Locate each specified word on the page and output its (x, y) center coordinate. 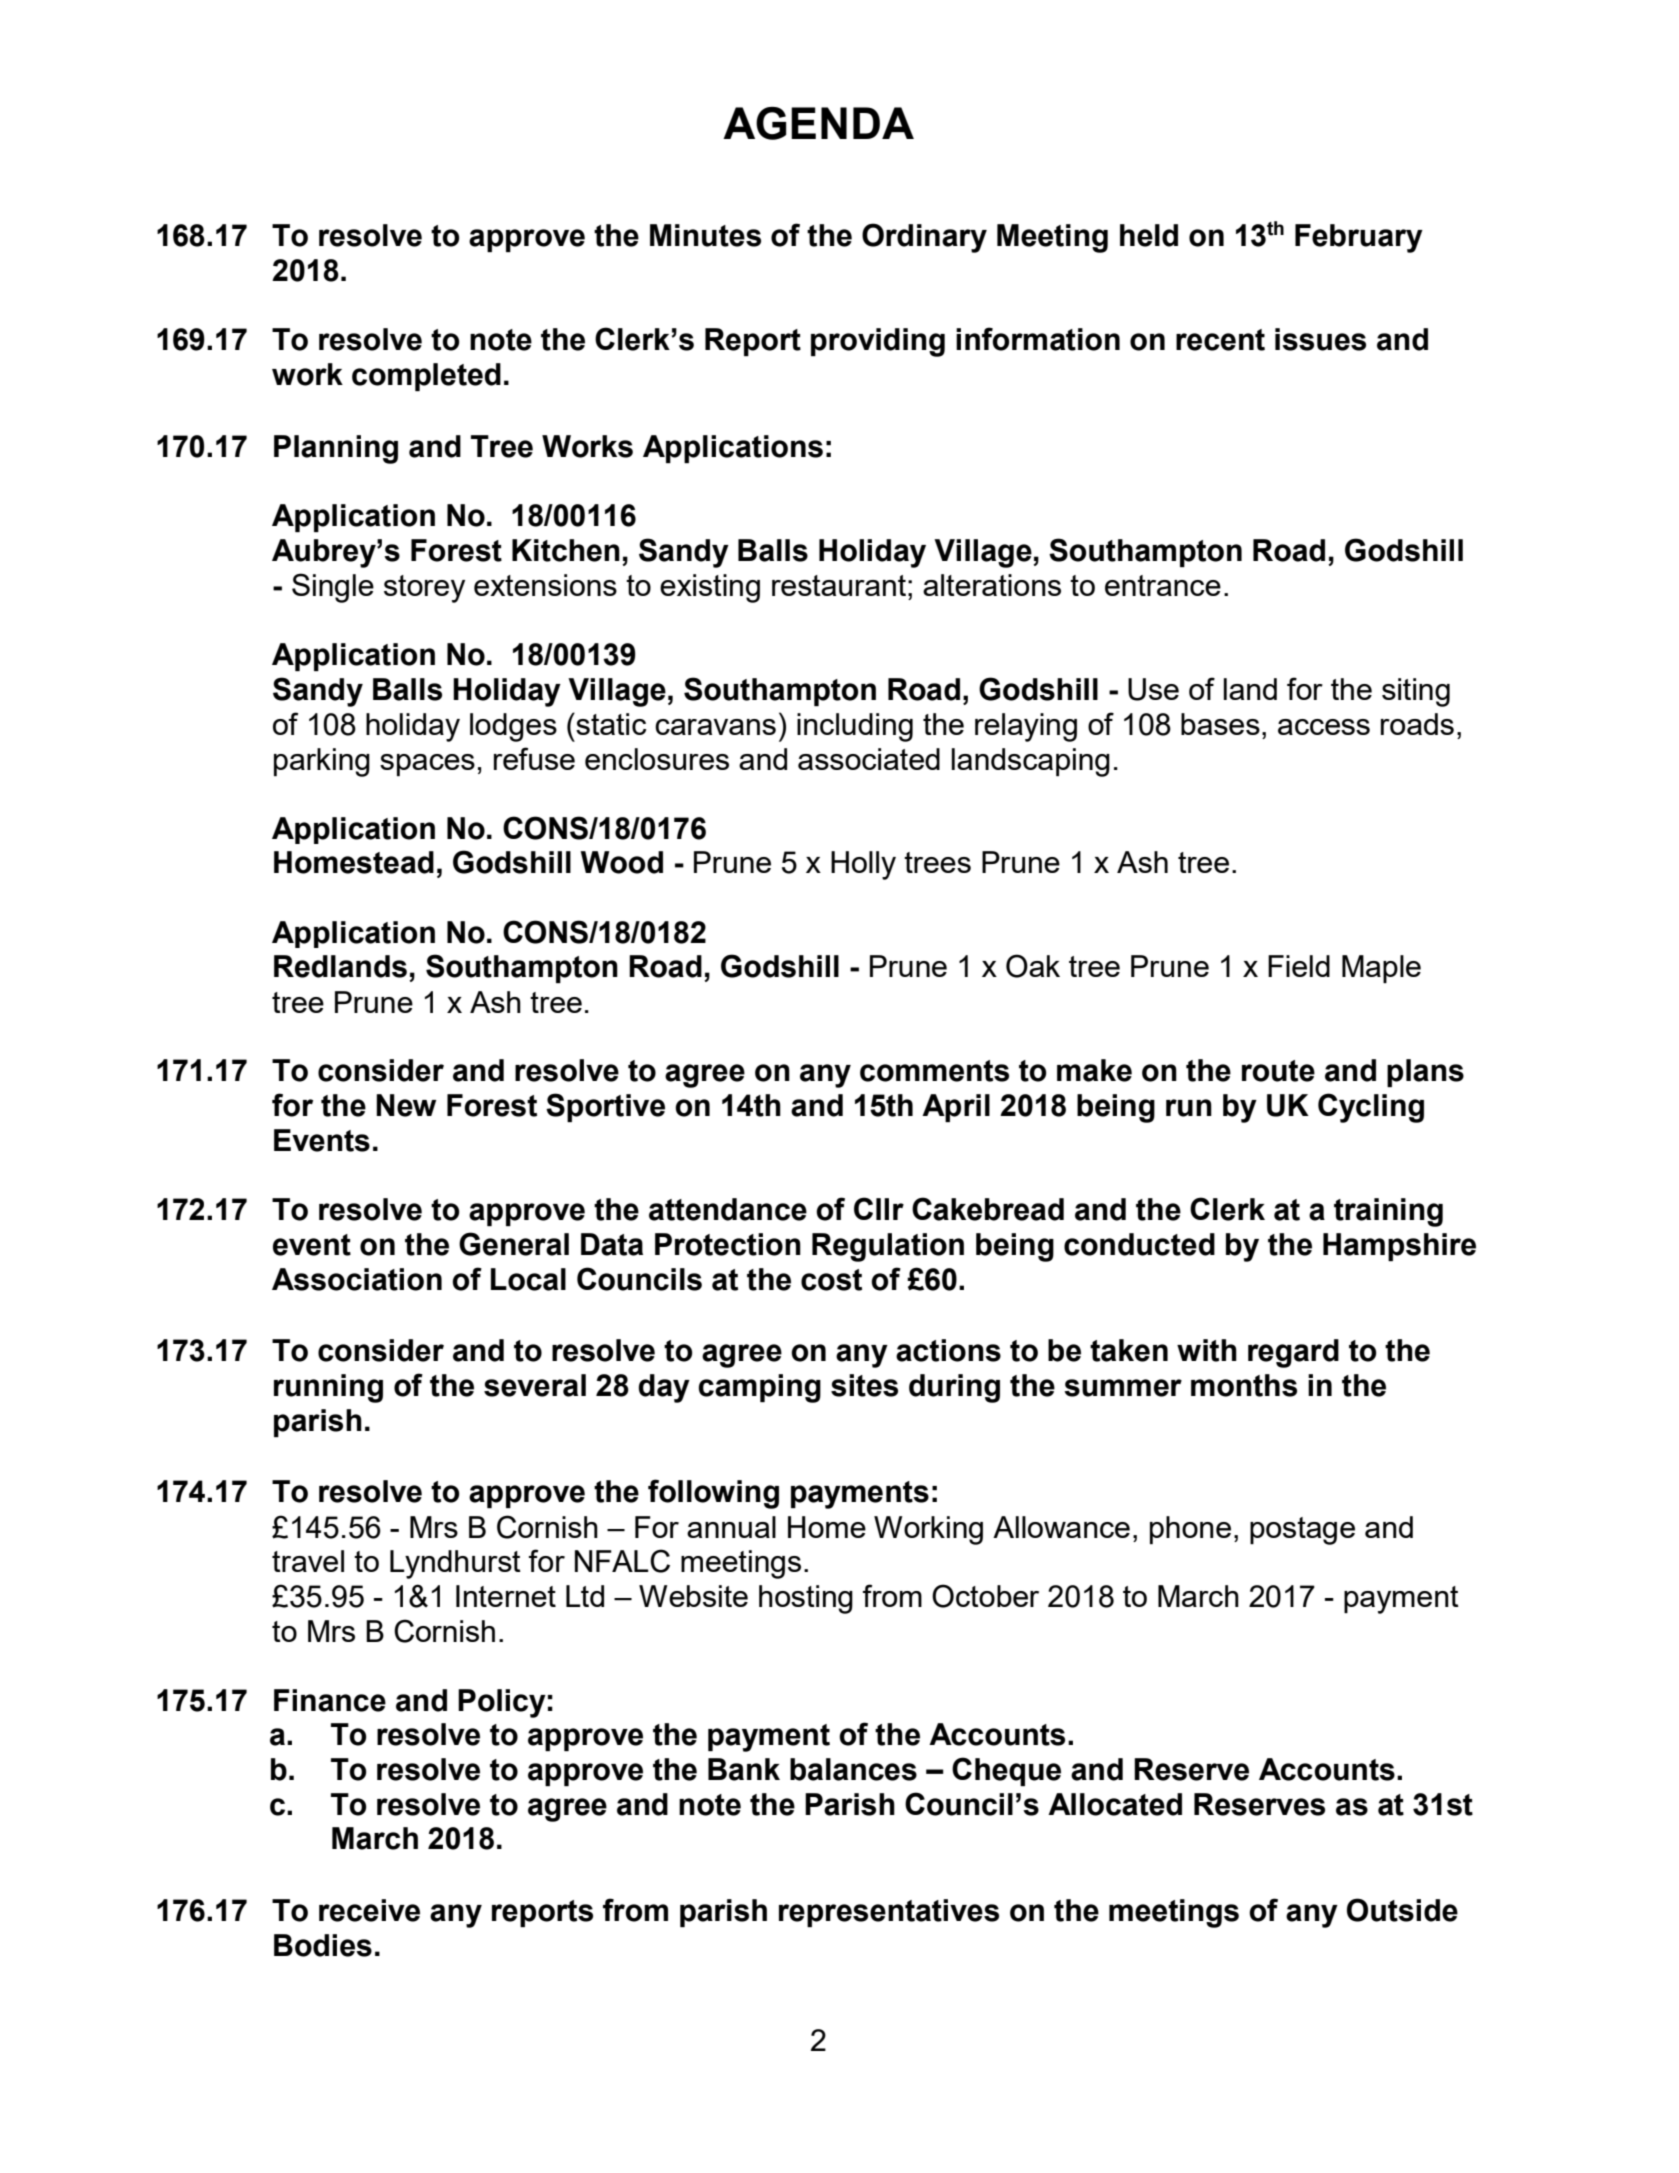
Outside (1402, 1910)
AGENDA (818, 123)
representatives (889, 1913)
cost (831, 1280)
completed (426, 377)
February (1359, 238)
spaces (427, 765)
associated (869, 759)
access (1324, 727)
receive (369, 1910)
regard (1293, 1353)
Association (357, 1279)
